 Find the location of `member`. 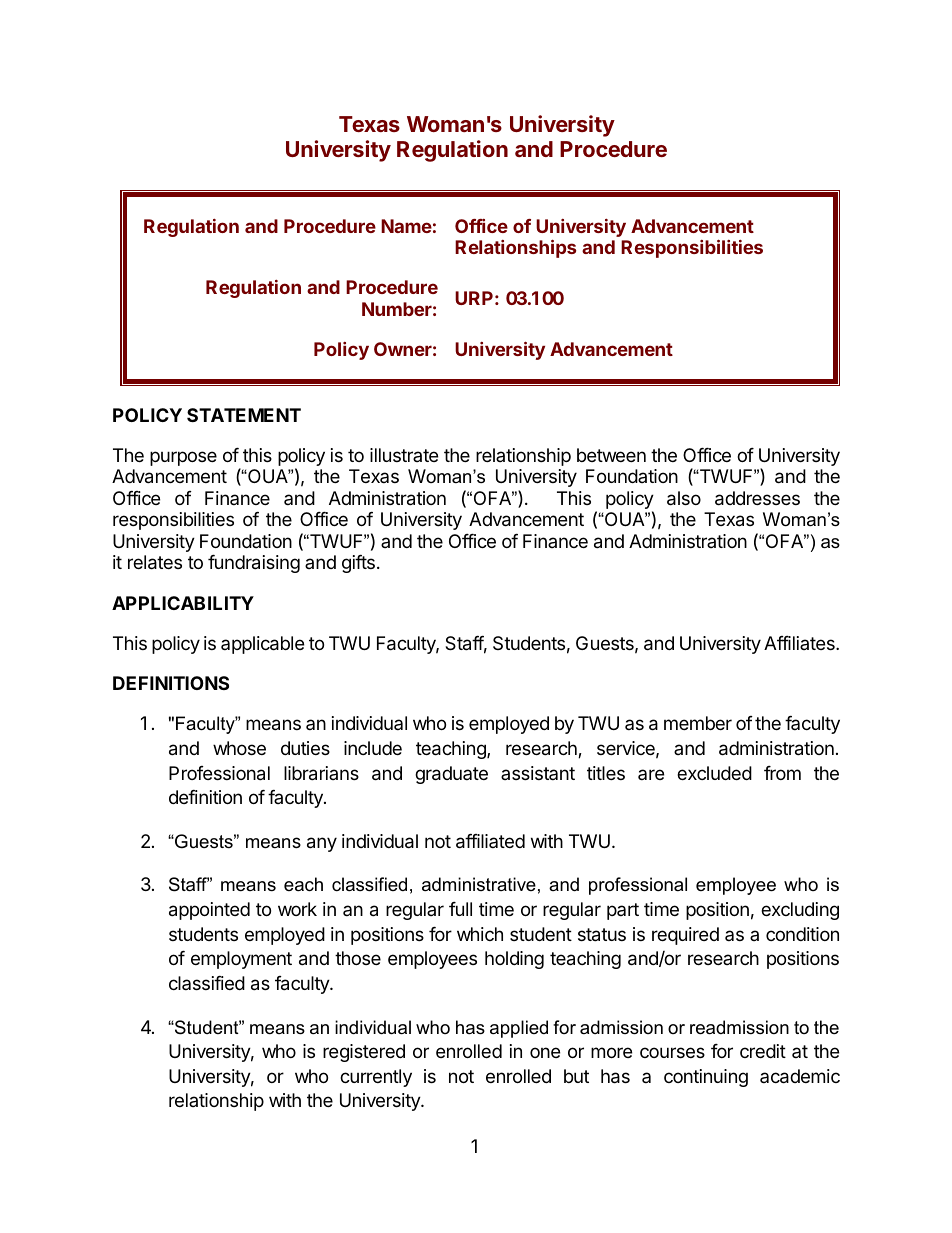

member is located at coordinates (698, 723).
